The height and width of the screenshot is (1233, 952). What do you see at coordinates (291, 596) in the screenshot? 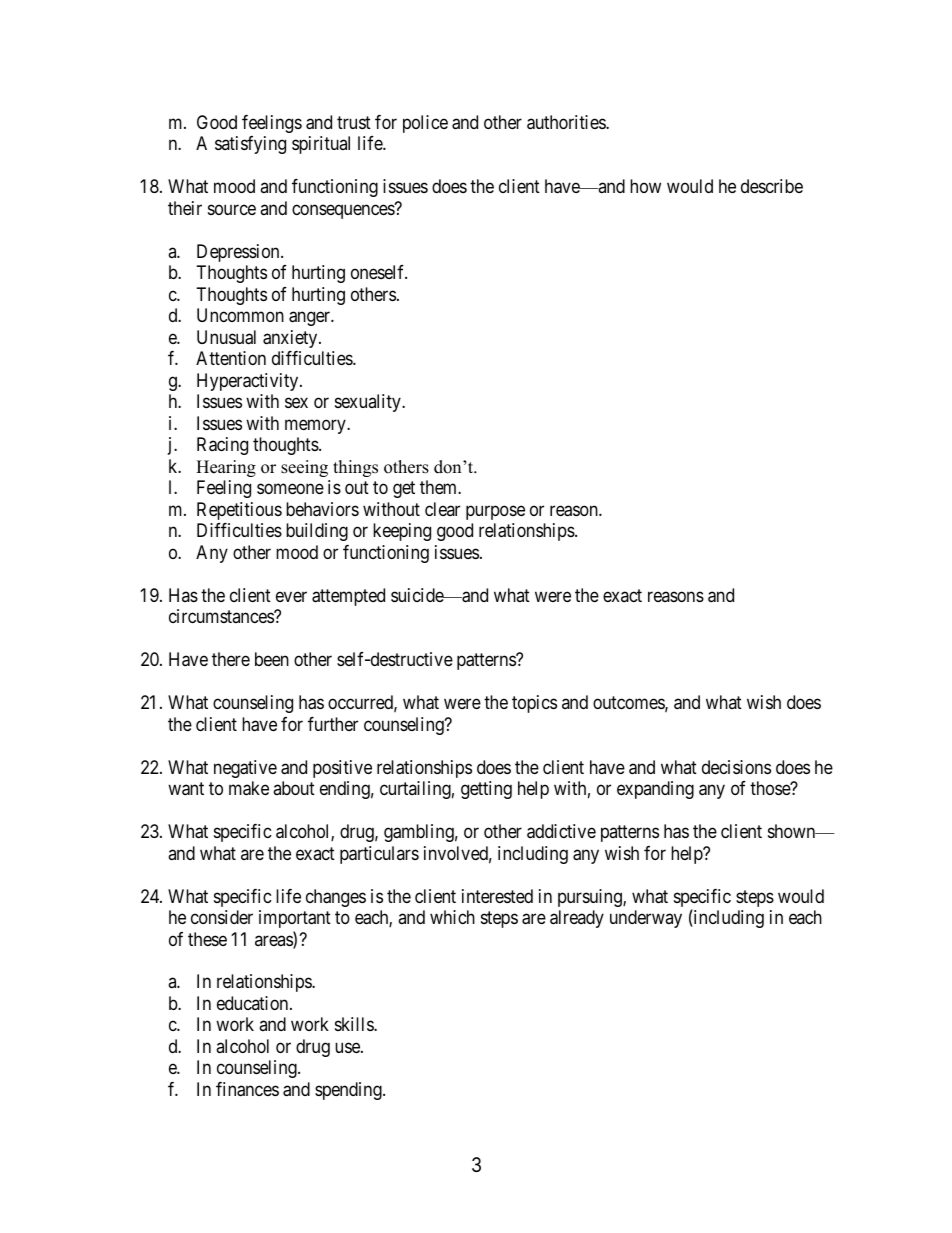
I see `ever` at bounding box center [291, 596].
